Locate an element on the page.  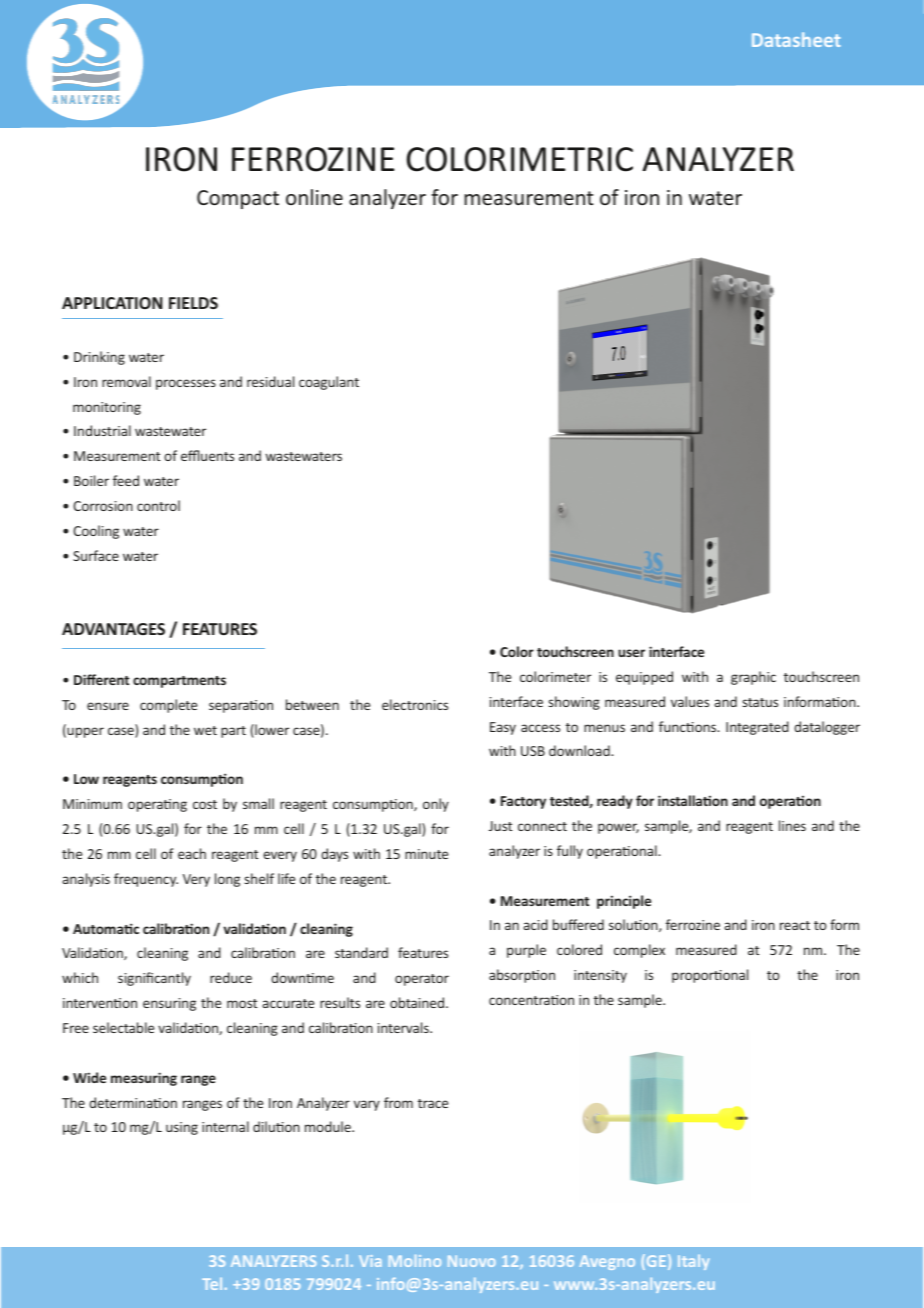
complete is located at coordinates (168, 706).
